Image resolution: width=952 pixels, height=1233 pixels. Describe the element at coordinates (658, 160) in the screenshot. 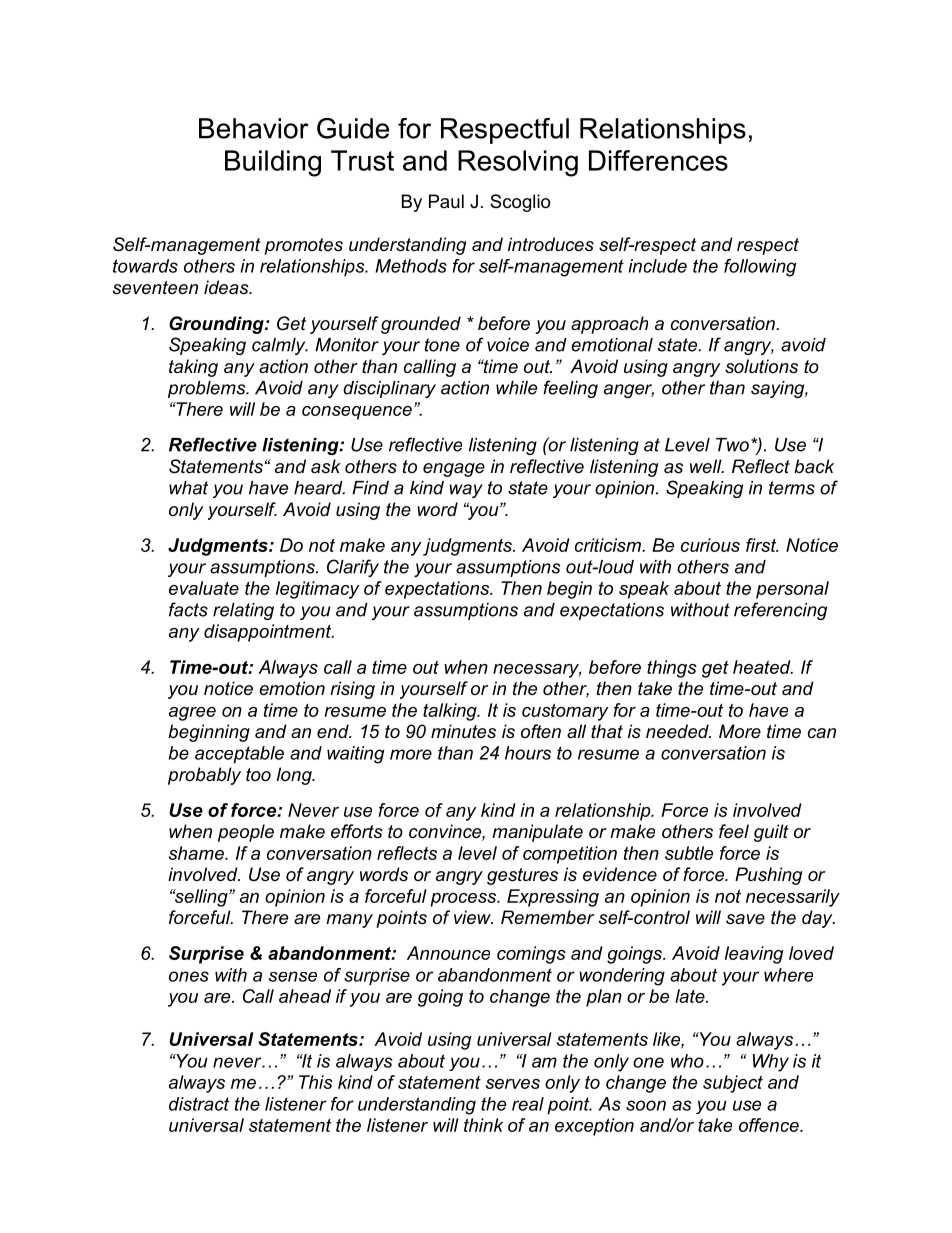

I see `Differences` at that location.
